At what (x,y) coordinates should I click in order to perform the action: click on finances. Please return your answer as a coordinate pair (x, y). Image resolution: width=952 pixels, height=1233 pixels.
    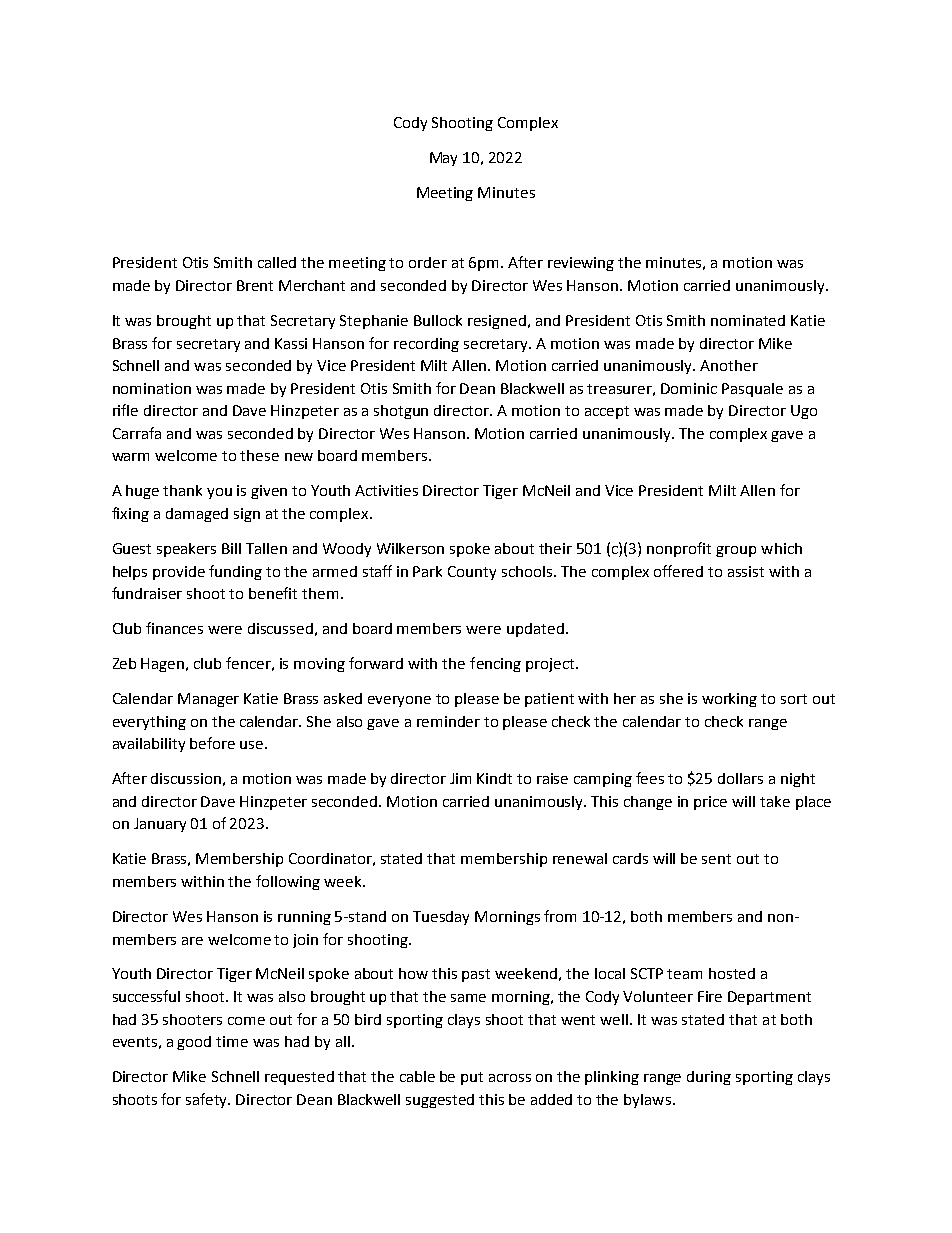
    Looking at the image, I should click on (174, 628).
